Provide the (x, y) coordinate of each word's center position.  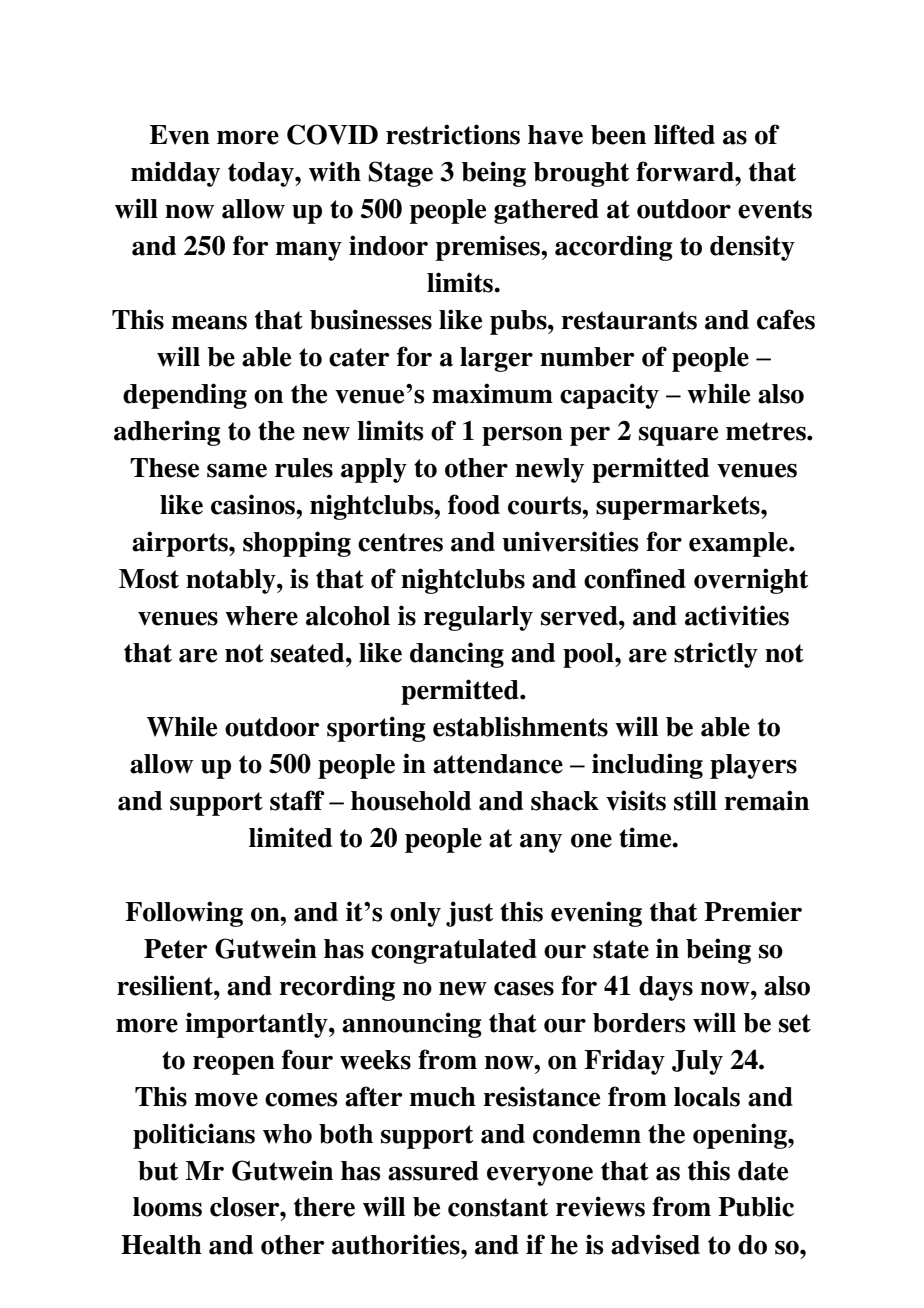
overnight (751, 581)
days (666, 988)
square (678, 436)
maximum (492, 393)
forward (686, 171)
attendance (498, 764)
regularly (478, 618)
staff (297, 800)
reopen (234, 1065)
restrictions (453, 134)
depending (185, 396)
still (695, 800)
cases (524, 988)
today (262, 174)
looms (167, 1207)
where (261, 616)
